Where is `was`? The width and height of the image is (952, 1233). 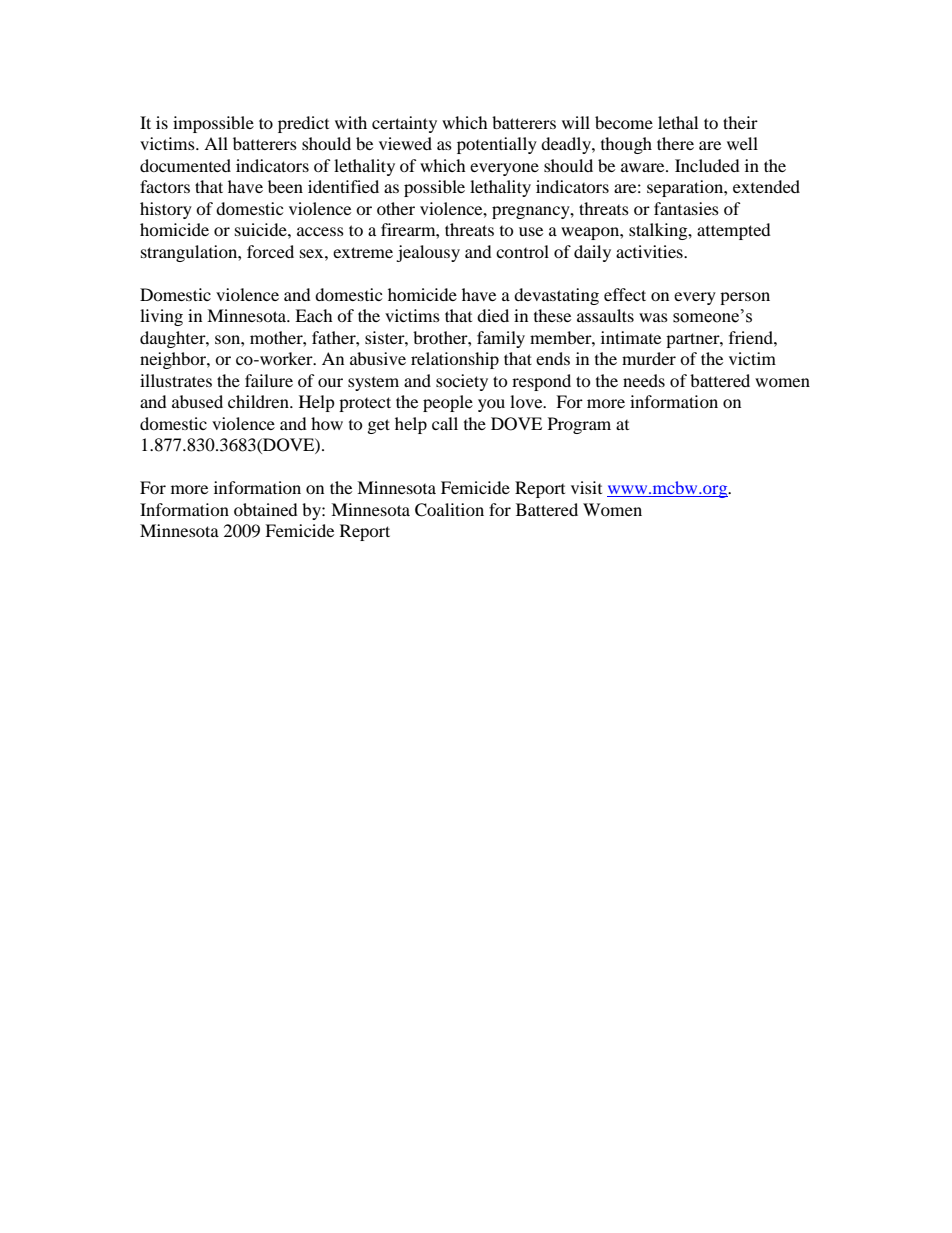
was is located at coordinates (653, 317).
